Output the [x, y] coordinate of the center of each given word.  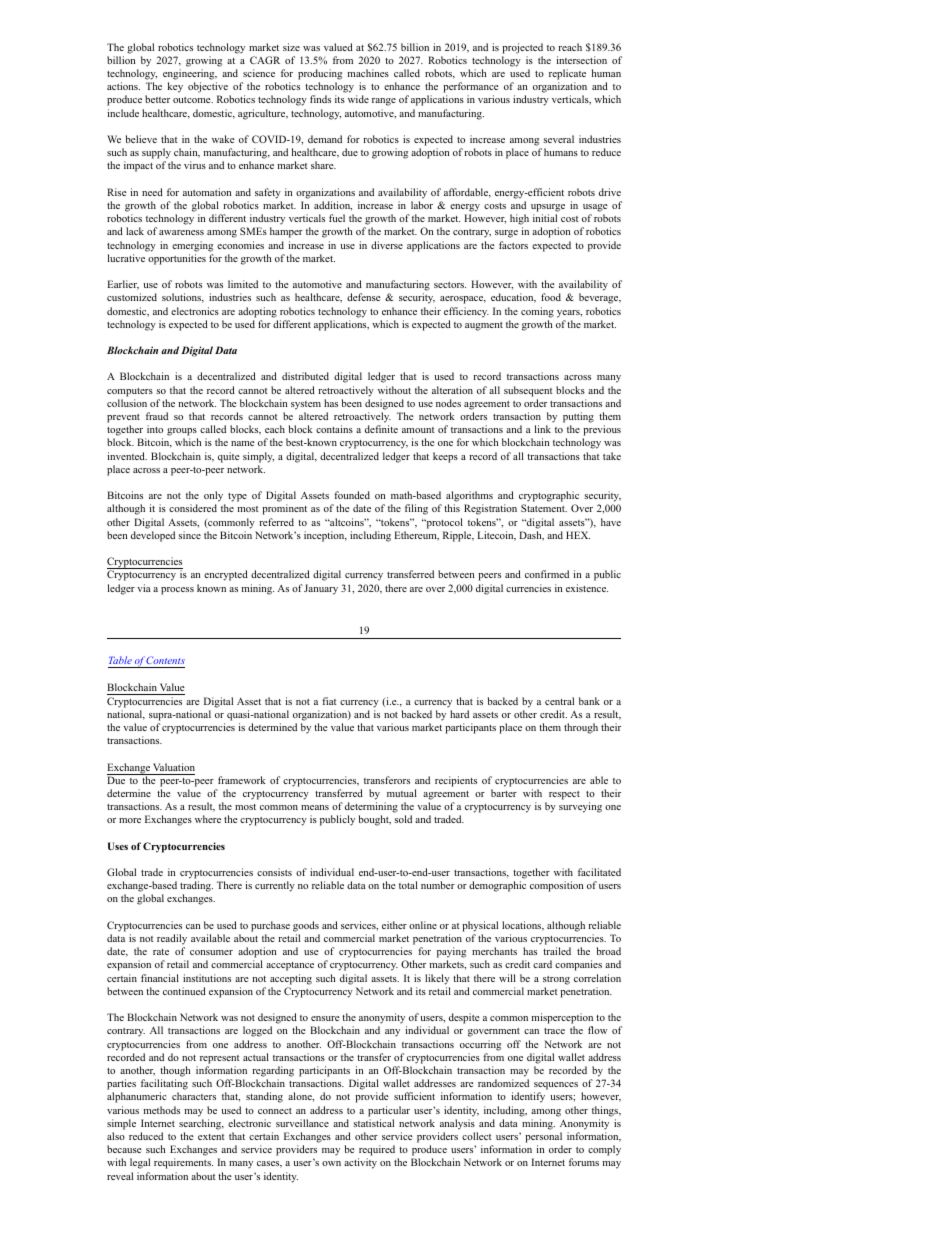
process [177, 591]
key [175, 87]
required [377, 1150]
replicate [567, 74]
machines [368, 73]
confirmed [547, 574]
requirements [183, 1163]
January [321, 589]
